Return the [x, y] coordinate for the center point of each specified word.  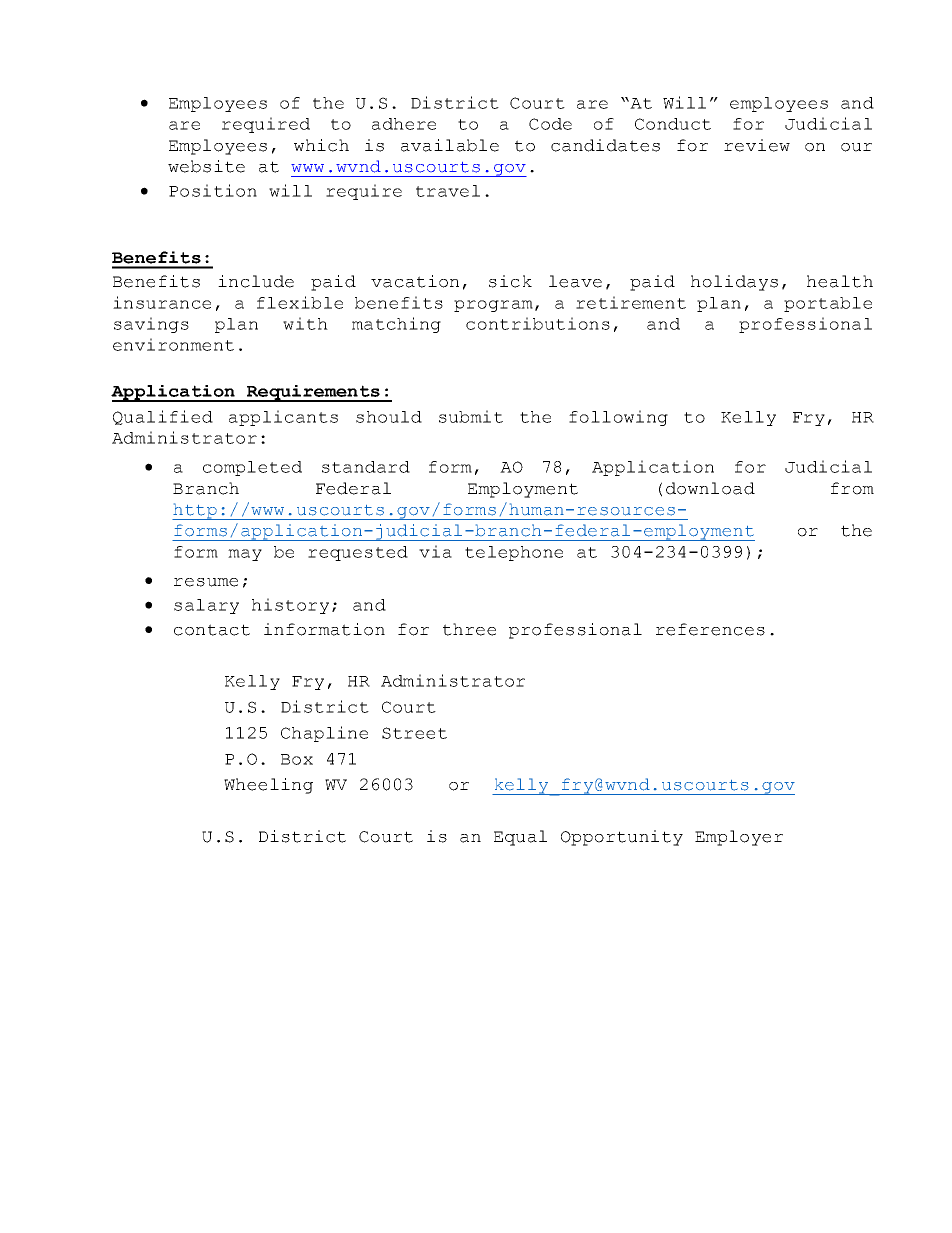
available [450, 145]
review [757, 145]
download [710, 488]
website [206, 166]
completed [252, 468]
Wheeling [268, 786]
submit [471, 416]
